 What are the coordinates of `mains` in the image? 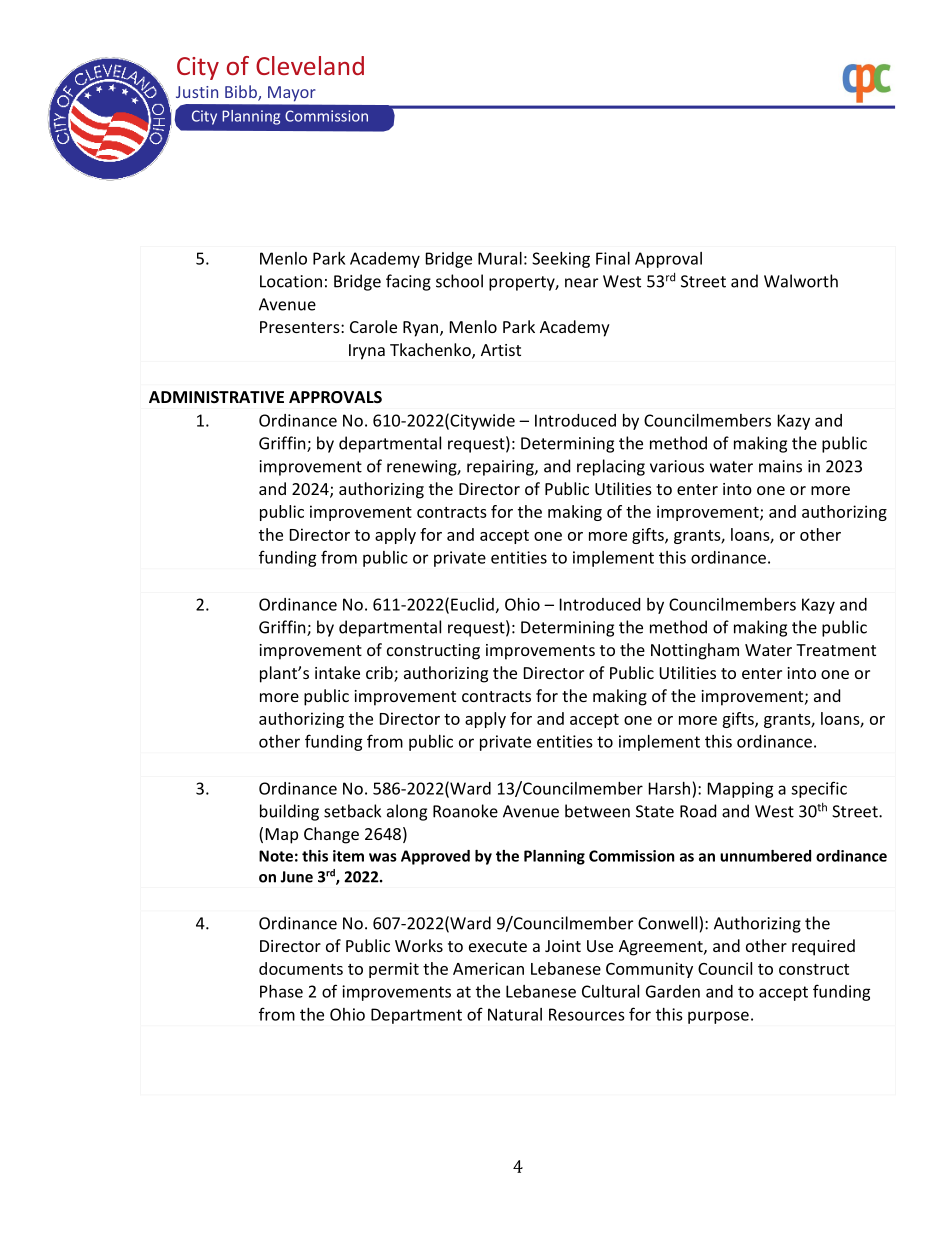 It's located at (780, 466).
